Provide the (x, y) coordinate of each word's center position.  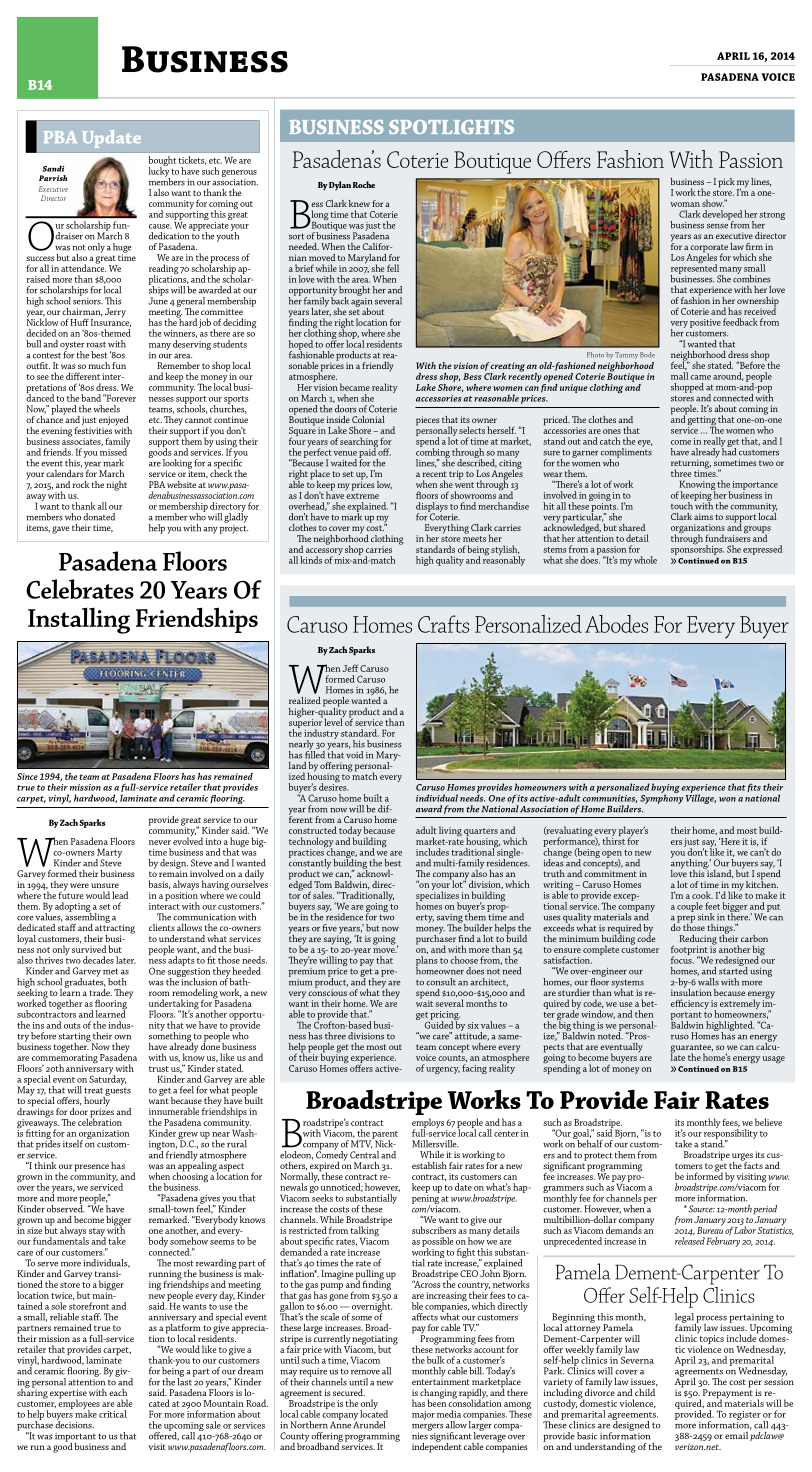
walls (708, 980)
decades (98, 960)
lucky (159, 172)
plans (427, 962)
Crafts (443, 624)
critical (113, 1414)
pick (727, 183)
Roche (364, 184)
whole (645, 560)
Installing (79, 620)
